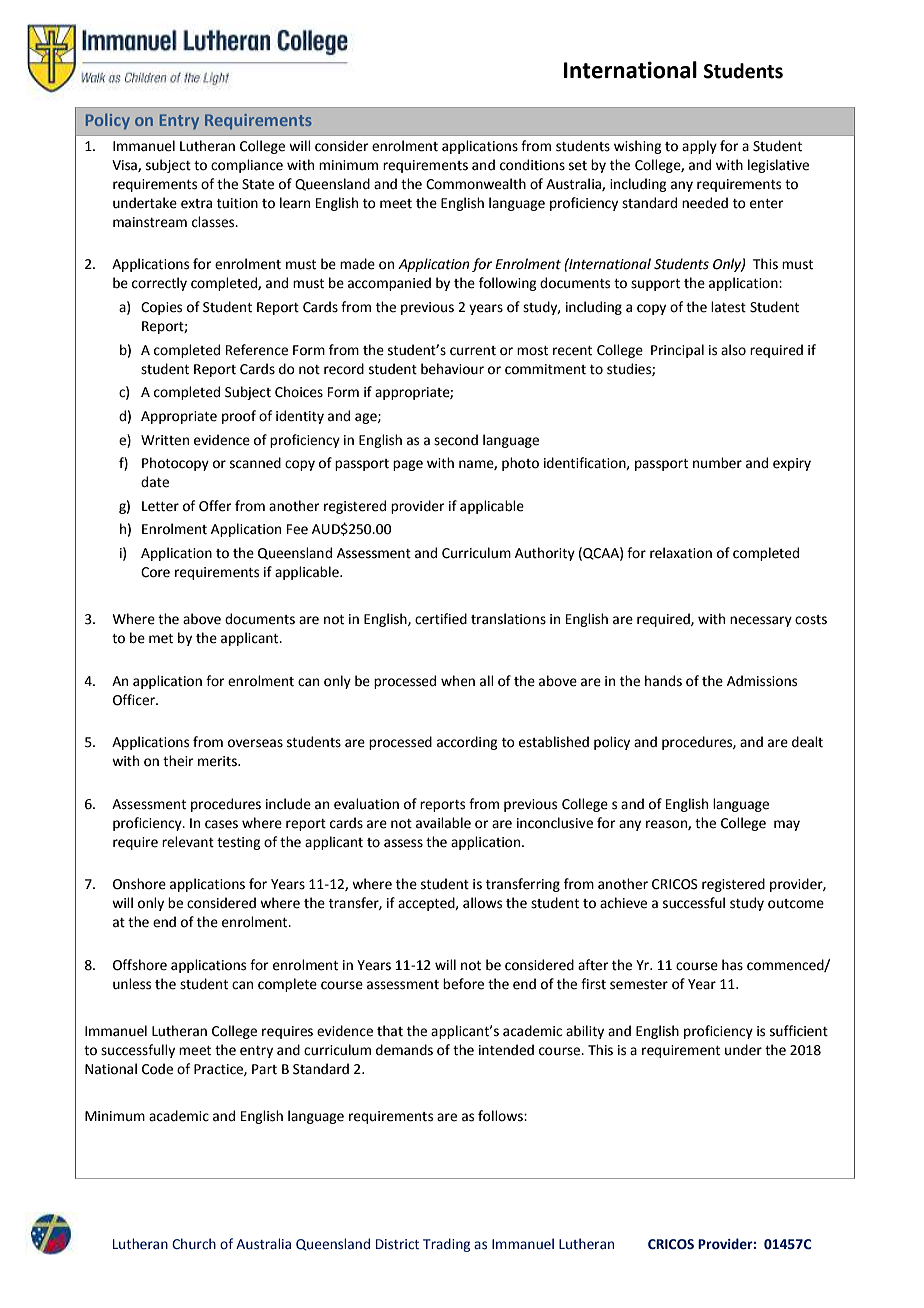  Describe the element at coordinates (705, 203) in the screenshot. I see `needed` at that location.
